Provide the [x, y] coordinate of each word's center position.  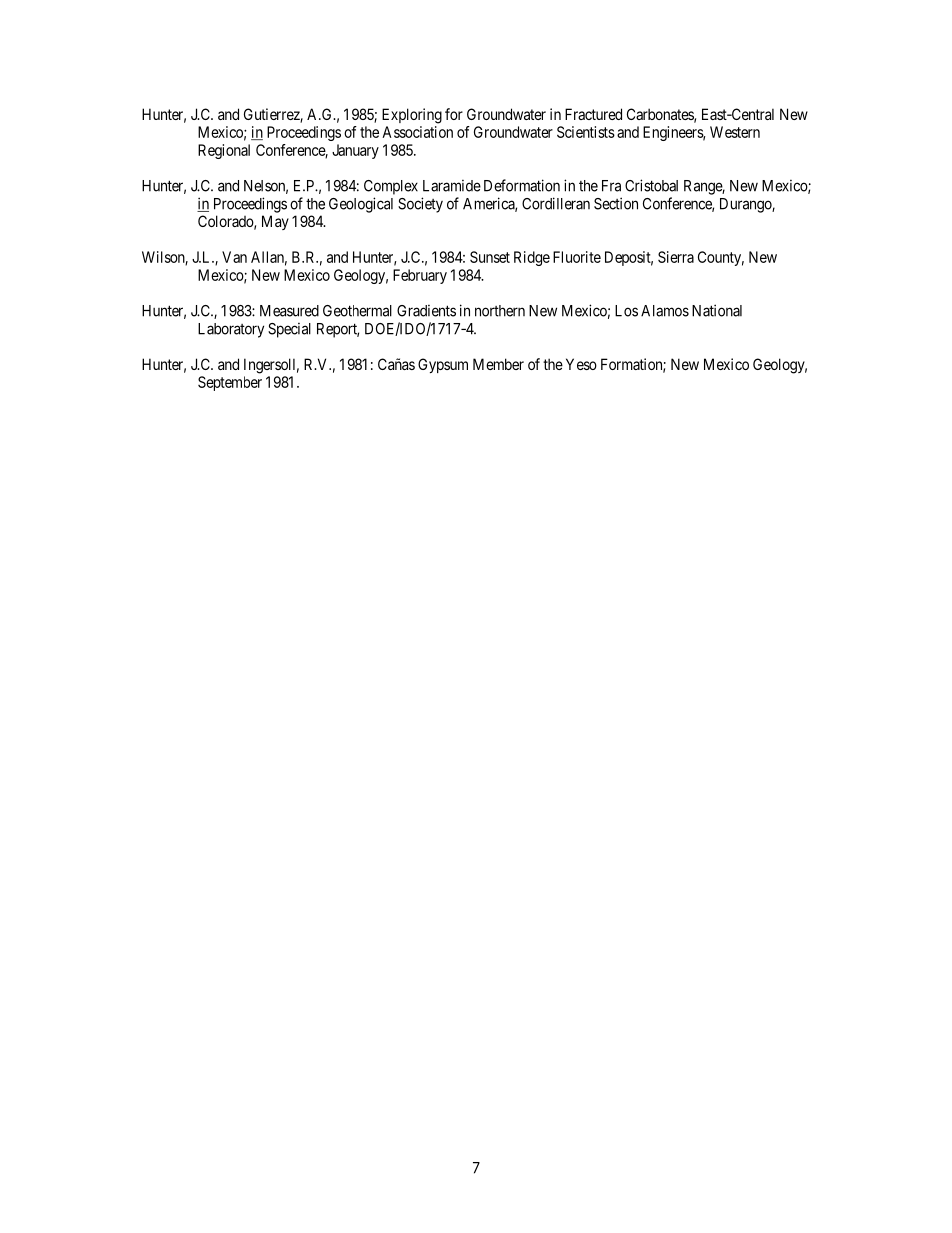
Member [498, 364]
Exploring [412, 116]
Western [735, 132]
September [230, 383]
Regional [224, 151]
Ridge [532, 258]
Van [234, 257]
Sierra [676, 257]
